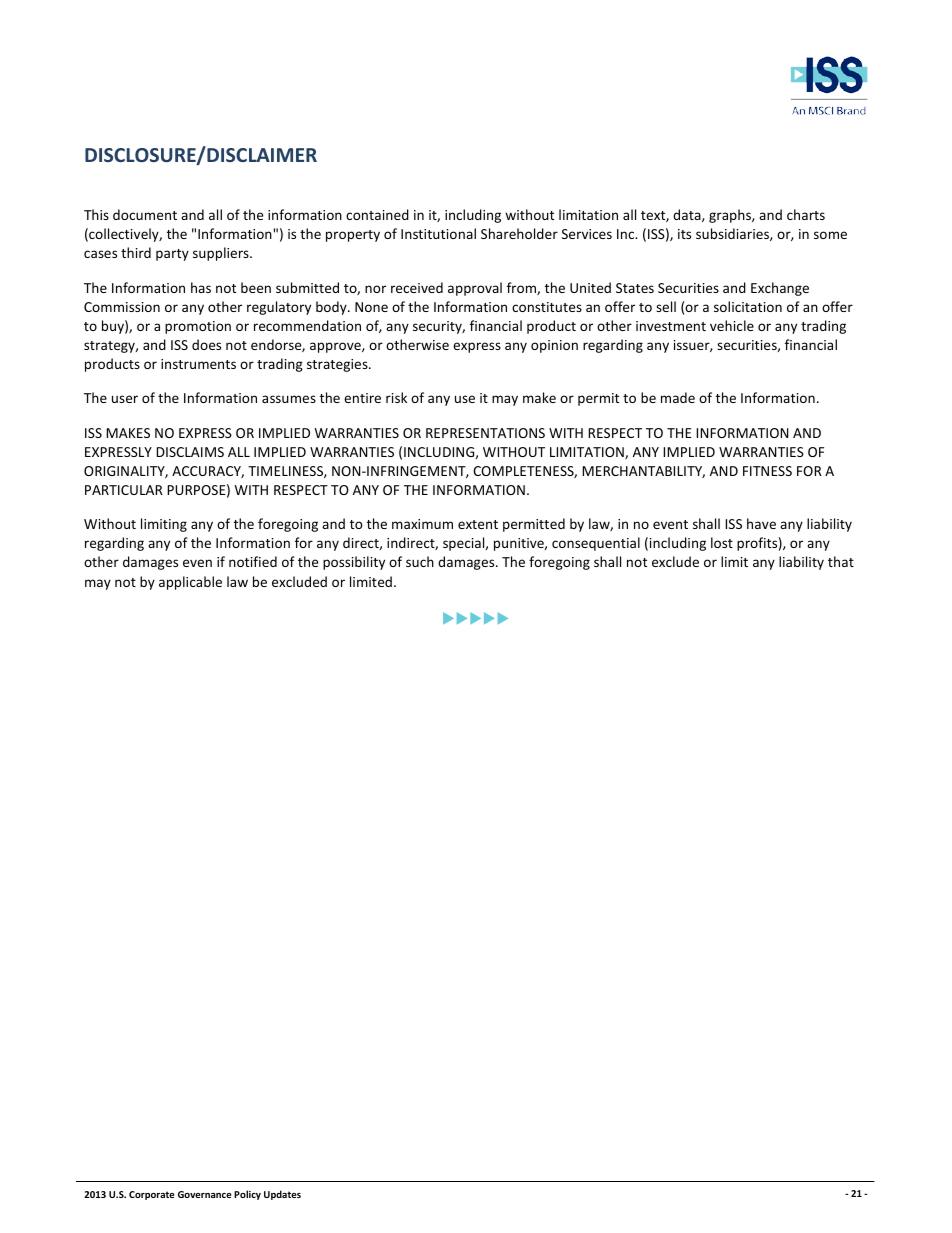 This screenshot has width=952, height=1233. Describe the element at coordinates (806, 214) in the screenshot. I see `charts` at that location.
